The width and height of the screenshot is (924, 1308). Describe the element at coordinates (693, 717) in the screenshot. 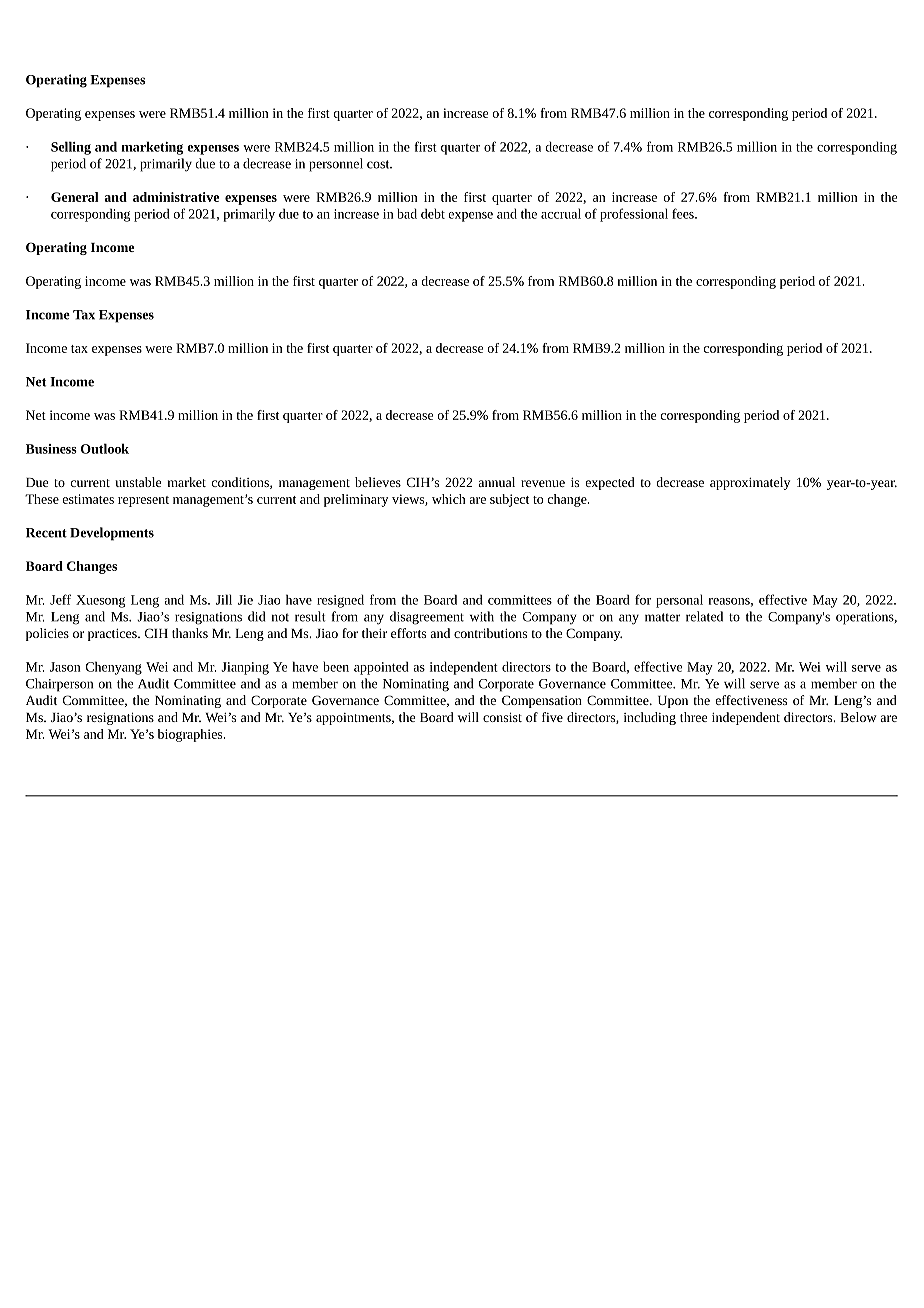

I see `three` at that location.
